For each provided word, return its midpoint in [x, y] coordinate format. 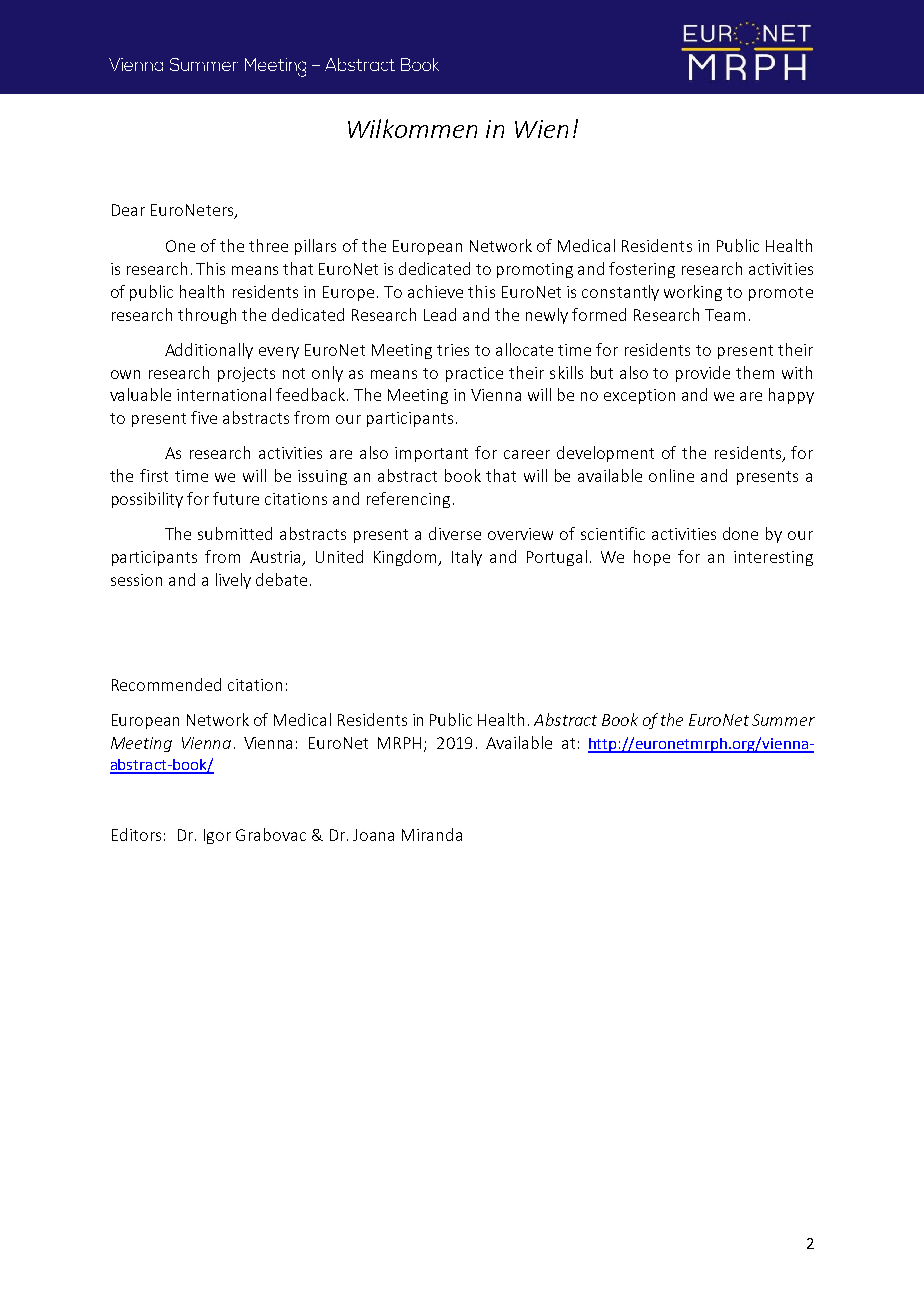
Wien [541, 129]
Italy [467, 558]
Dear [128, 210]
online [671, 475]
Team [725, 315]
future [236, 498]
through [207, 316]
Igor [217, 836]
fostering [642, 270]
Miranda [432, 834]
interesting [773, 558]
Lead [440, 314]
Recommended [166, 684]
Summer [783, 720]
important [431, 454]
